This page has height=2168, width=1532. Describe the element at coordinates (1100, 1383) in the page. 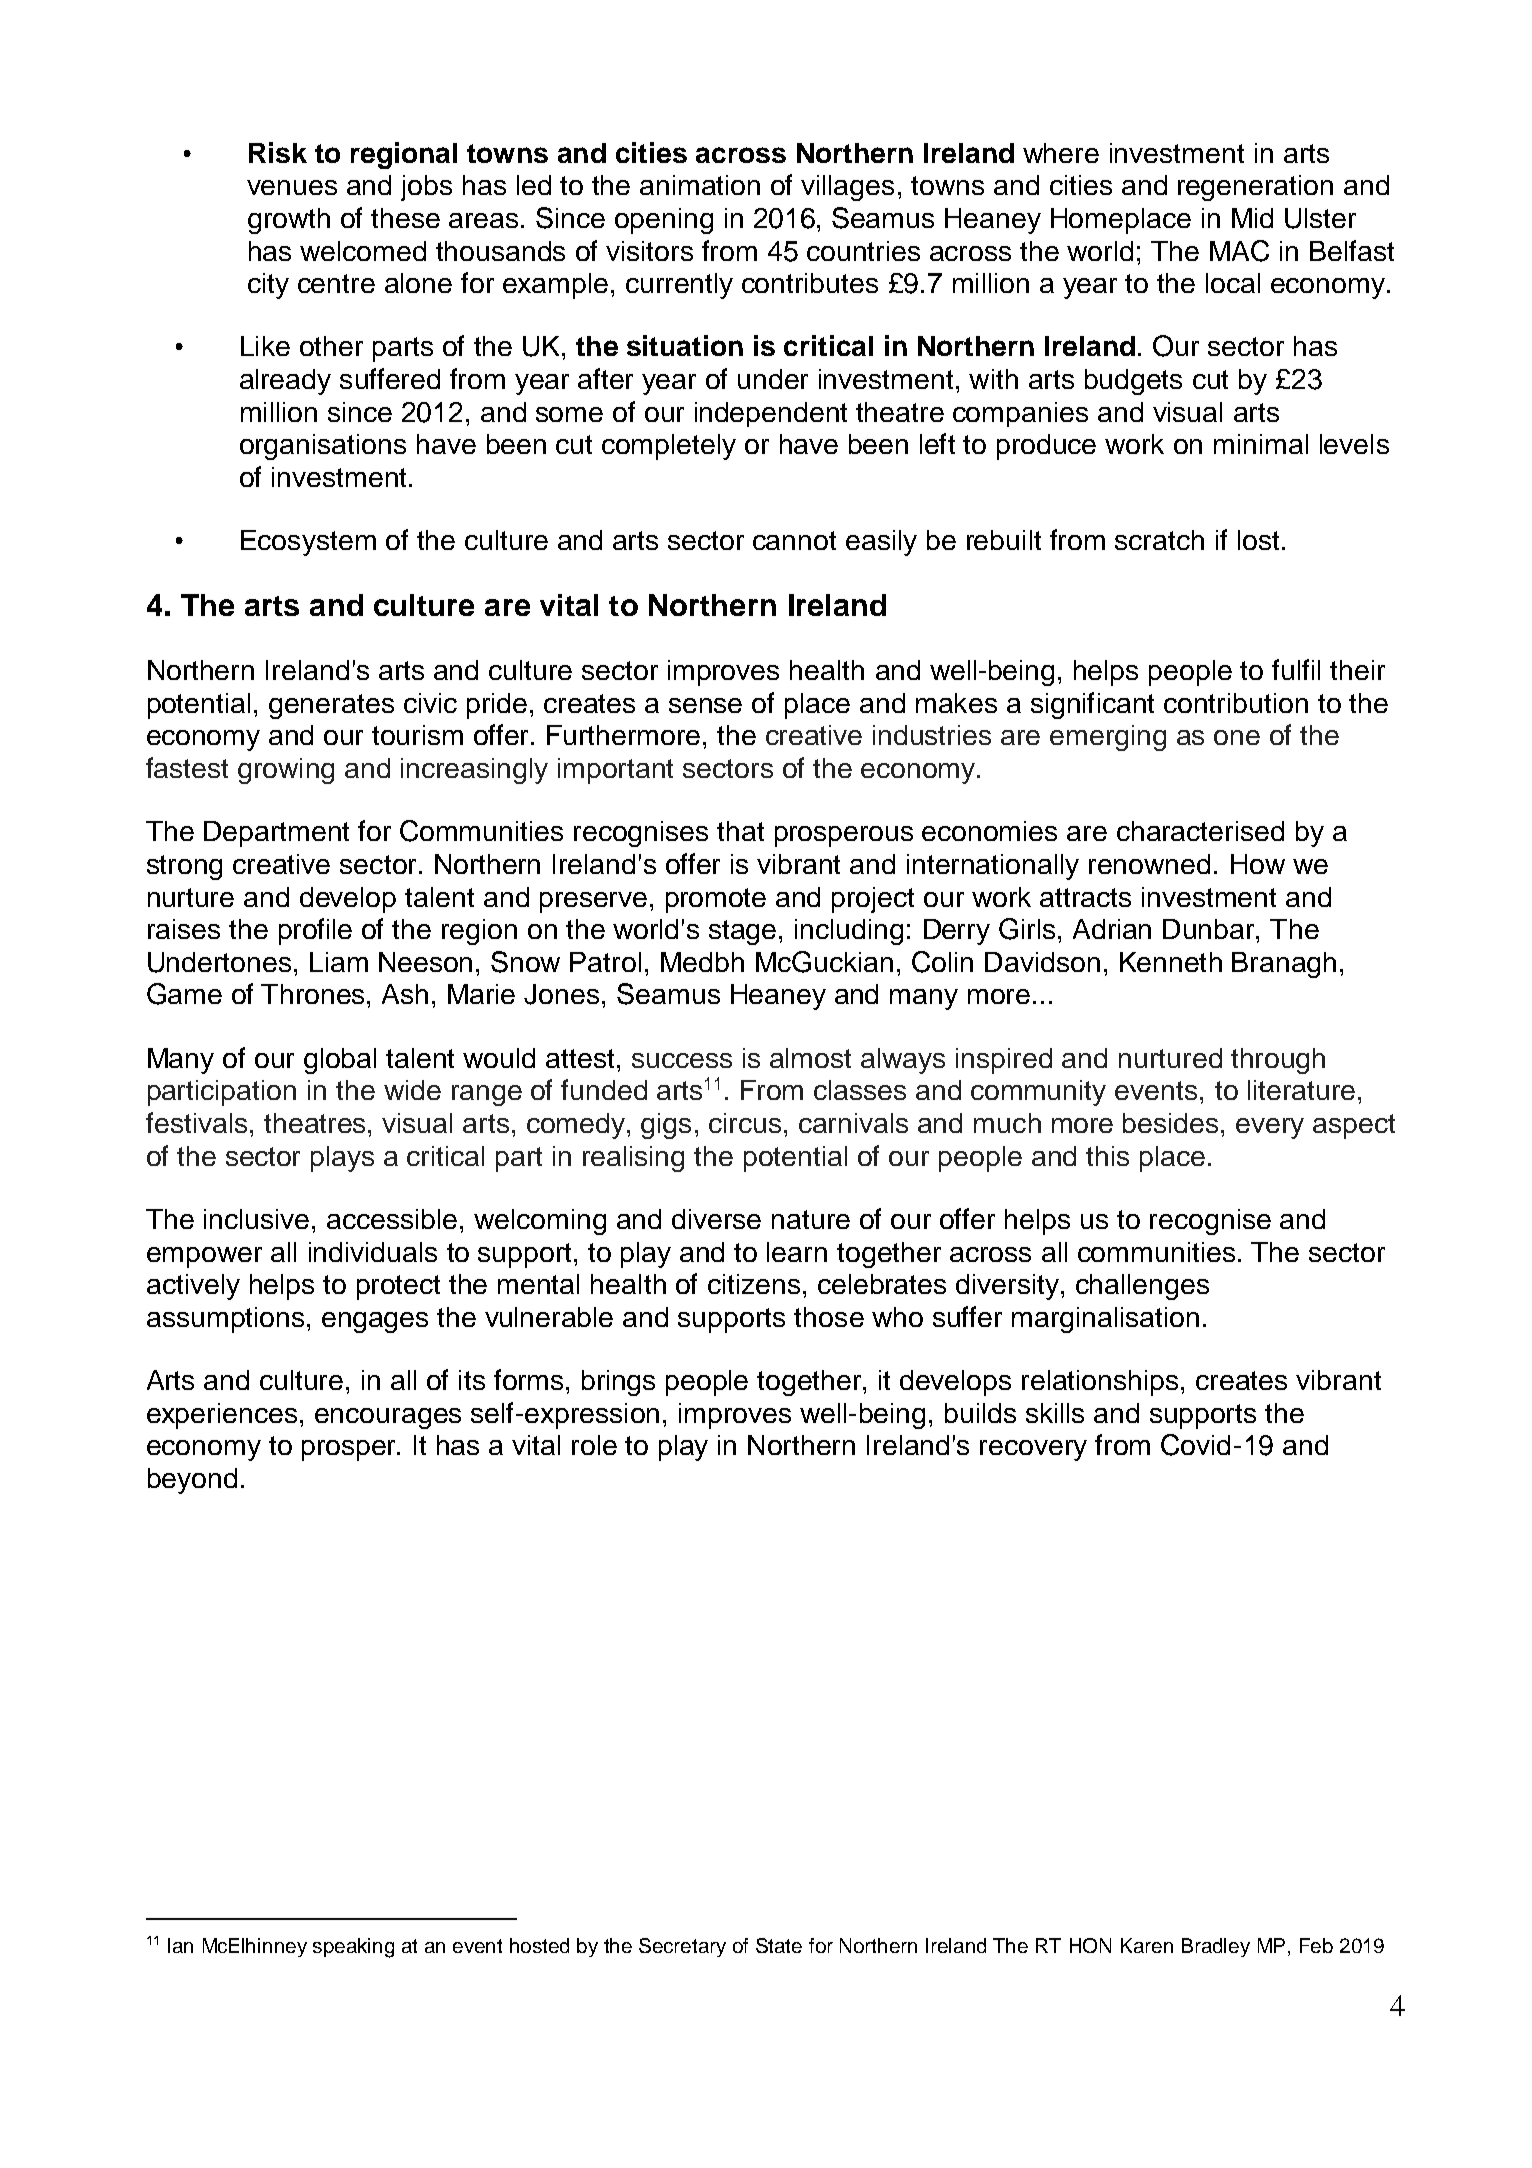

I see `relationships` at that location.
